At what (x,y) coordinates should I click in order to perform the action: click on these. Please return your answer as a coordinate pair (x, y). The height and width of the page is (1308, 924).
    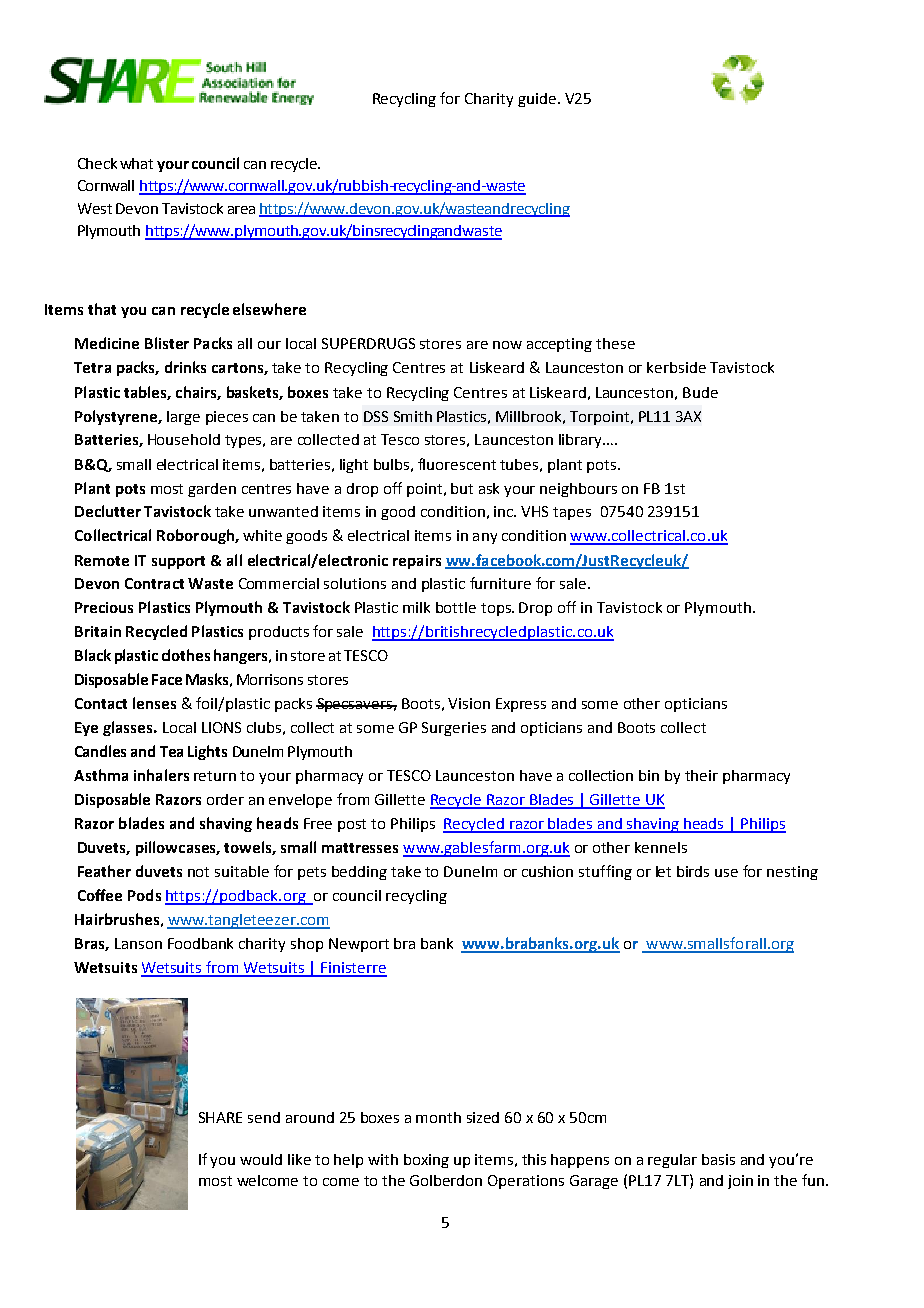
    Looking at the image, I should click on (615, 343).
